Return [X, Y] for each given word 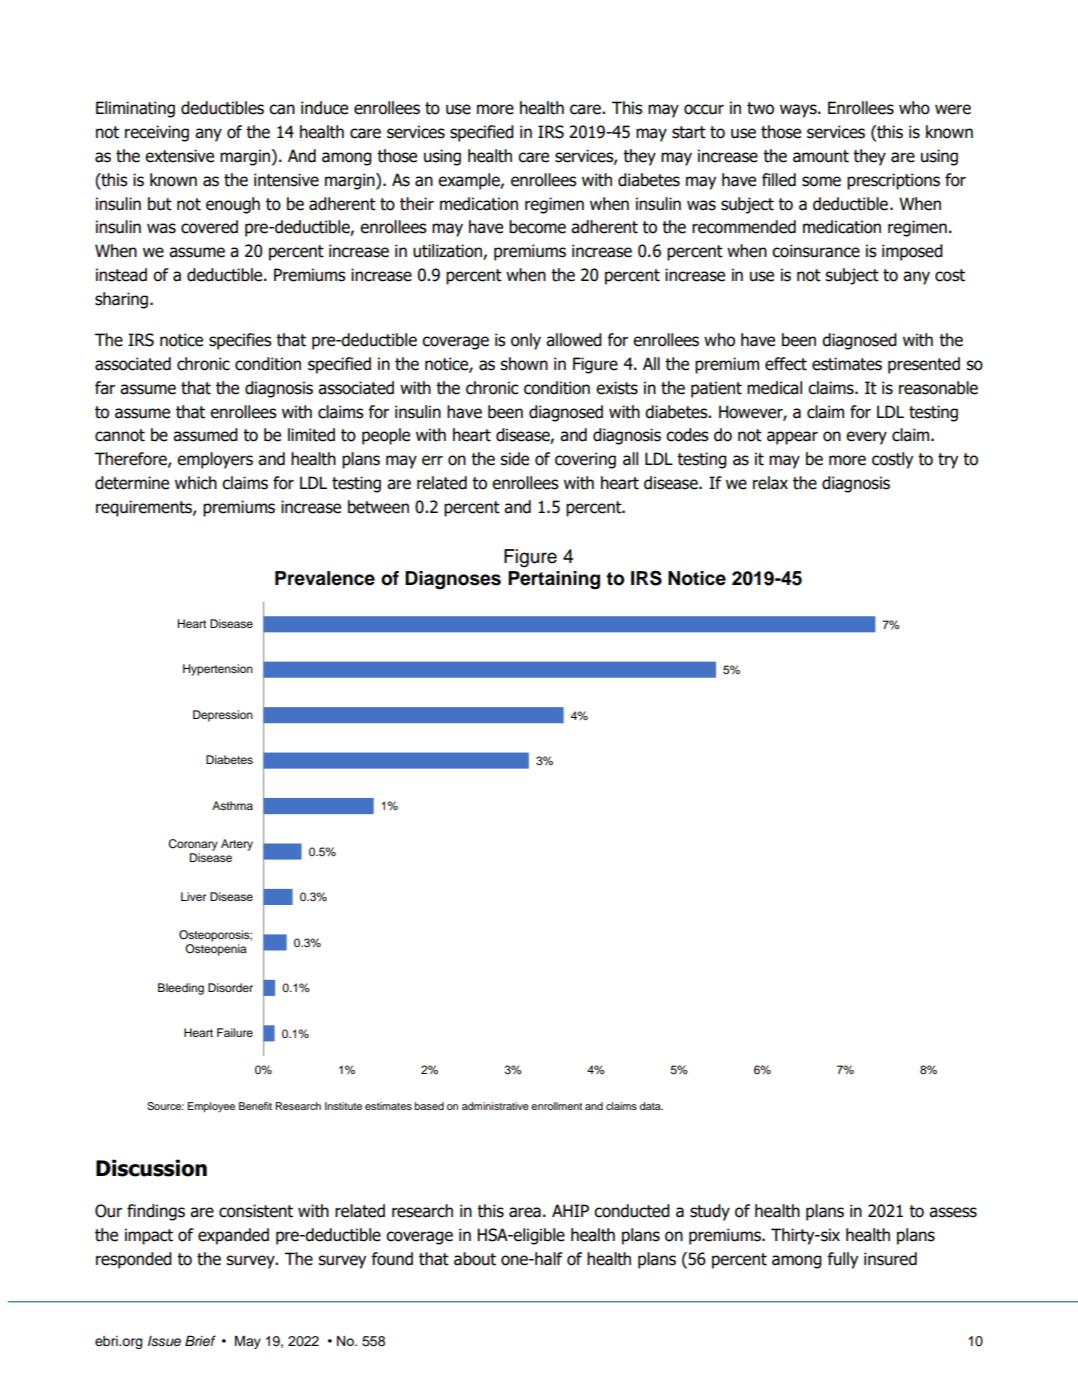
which [196, 483]
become [537, 227]
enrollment [556, 1106]
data [651, 1106]
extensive [179, 156]
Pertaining [554, 580]
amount [821, 156]
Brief [200, 1340]
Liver [193, 896]
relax [770, 483]
